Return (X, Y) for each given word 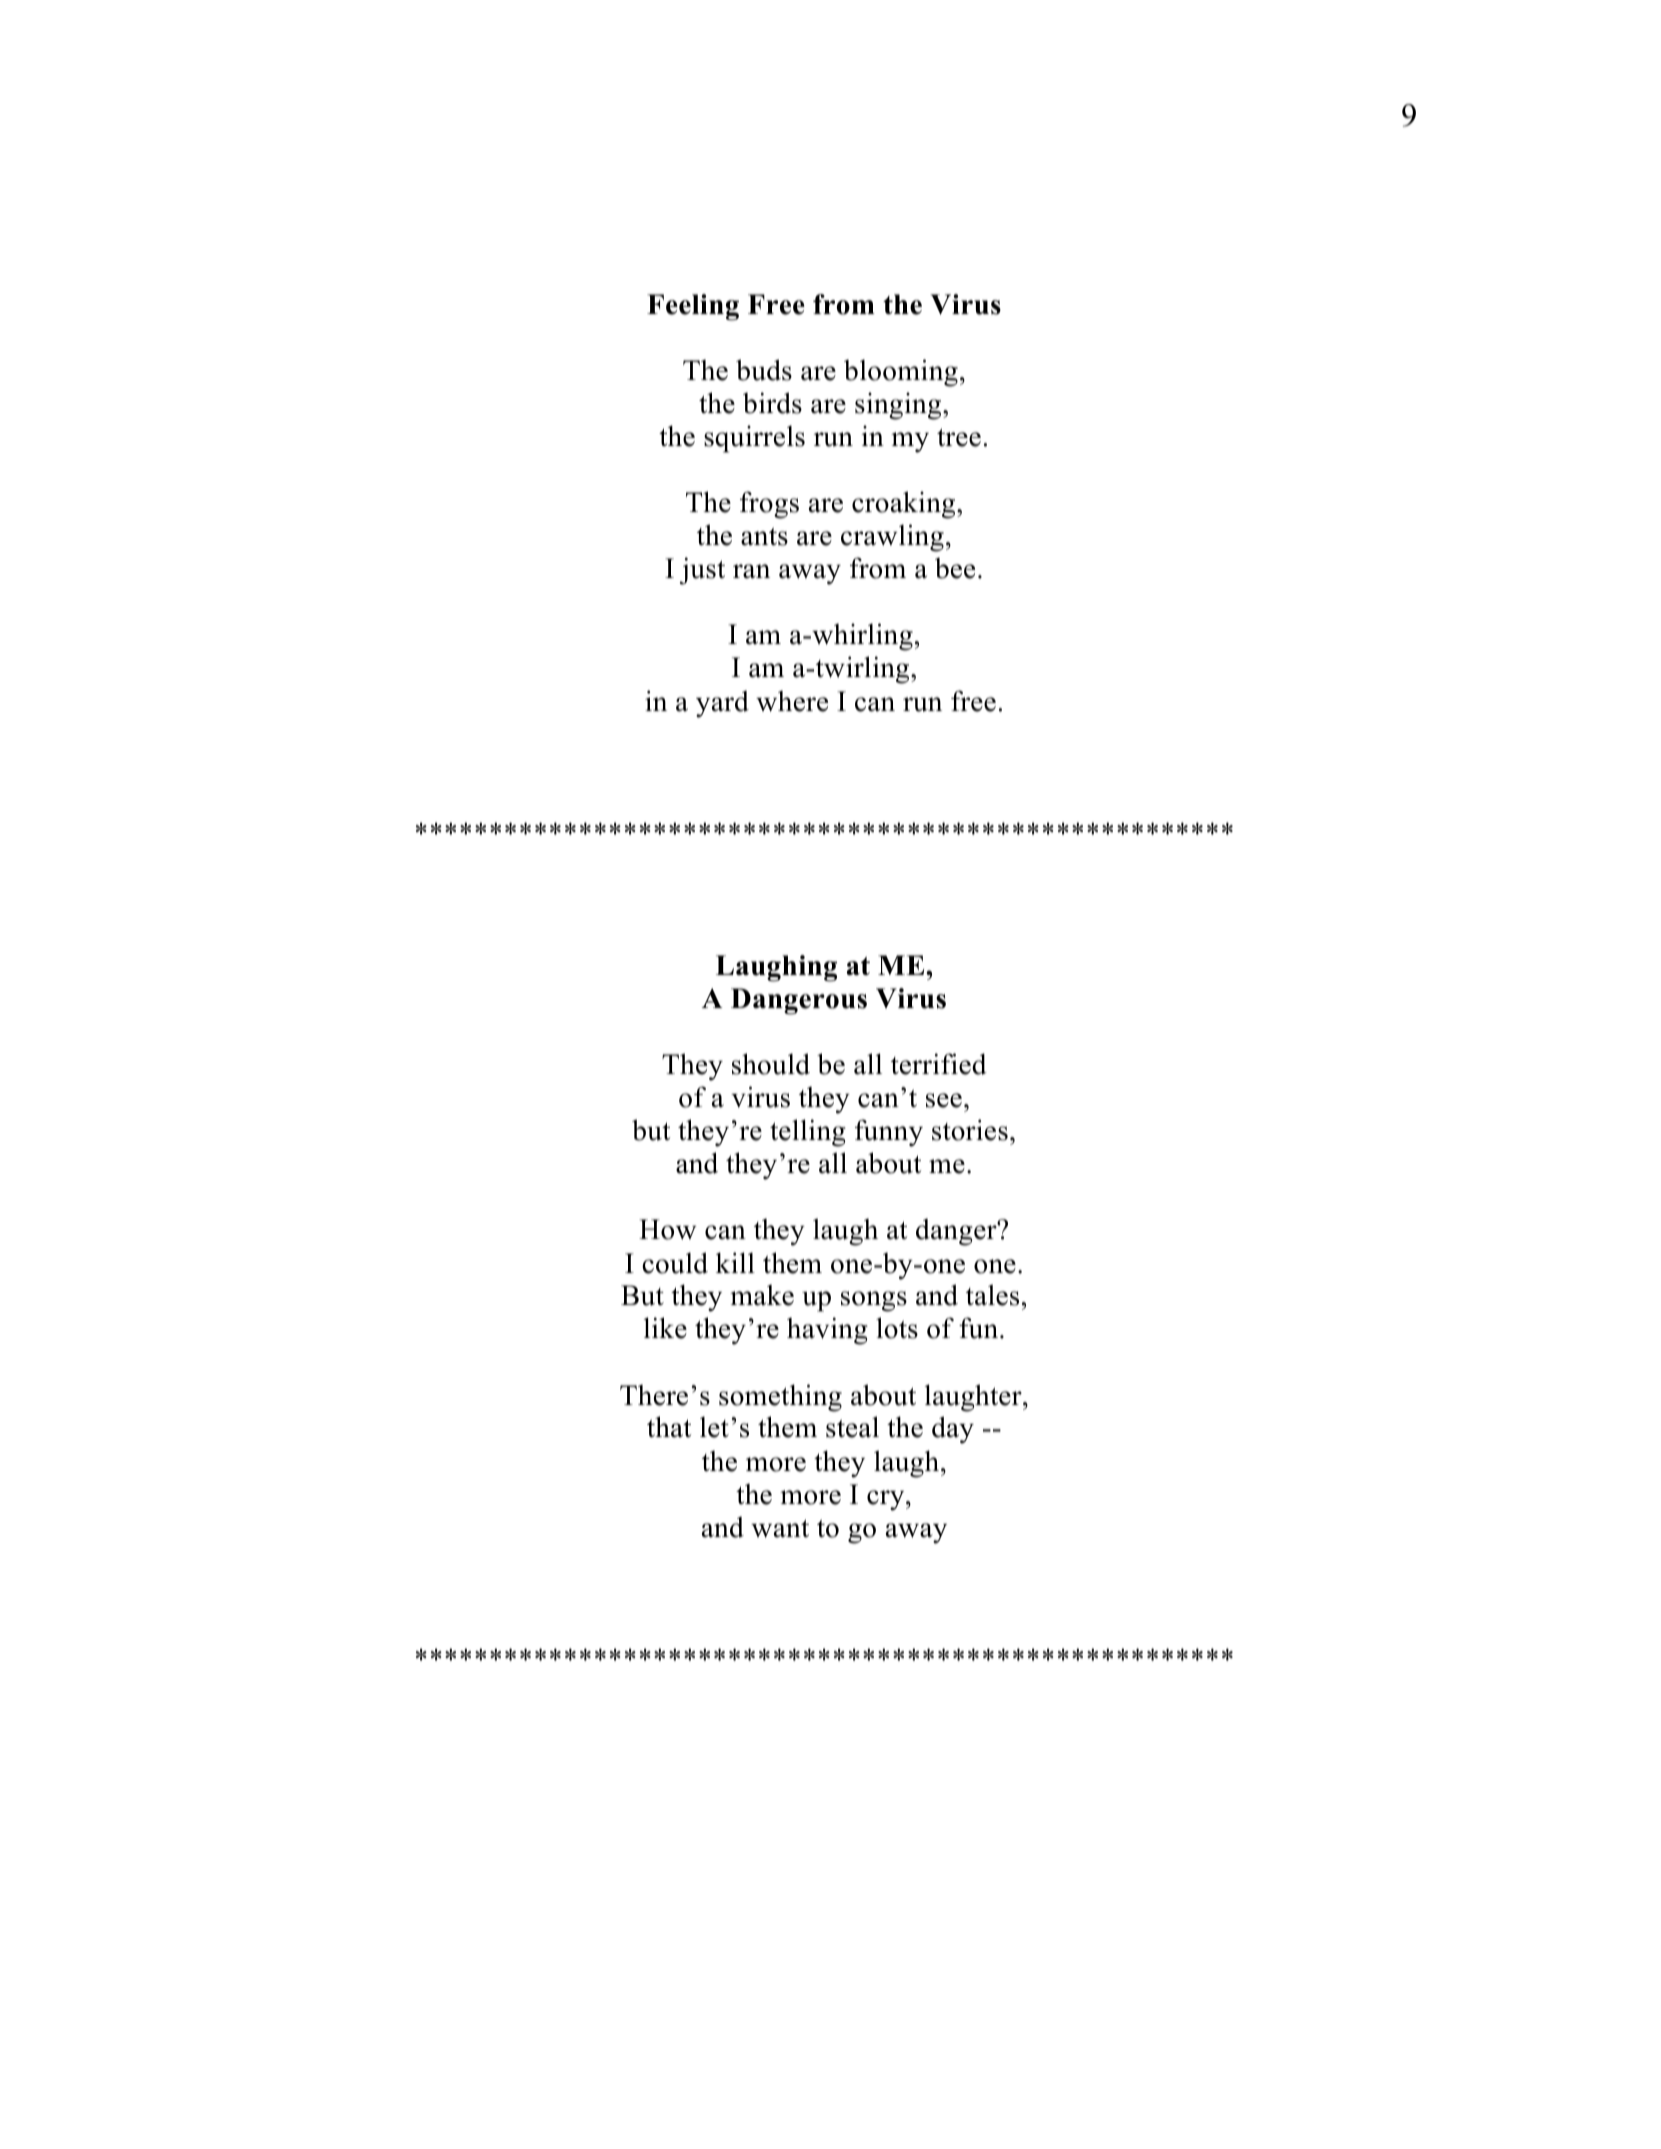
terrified (939, 1064)
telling (808, 1133)
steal (852, 1427)
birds (772, 403)
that (669, 1427)
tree (959, 437)
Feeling (693, 307)
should (771, 1064)
